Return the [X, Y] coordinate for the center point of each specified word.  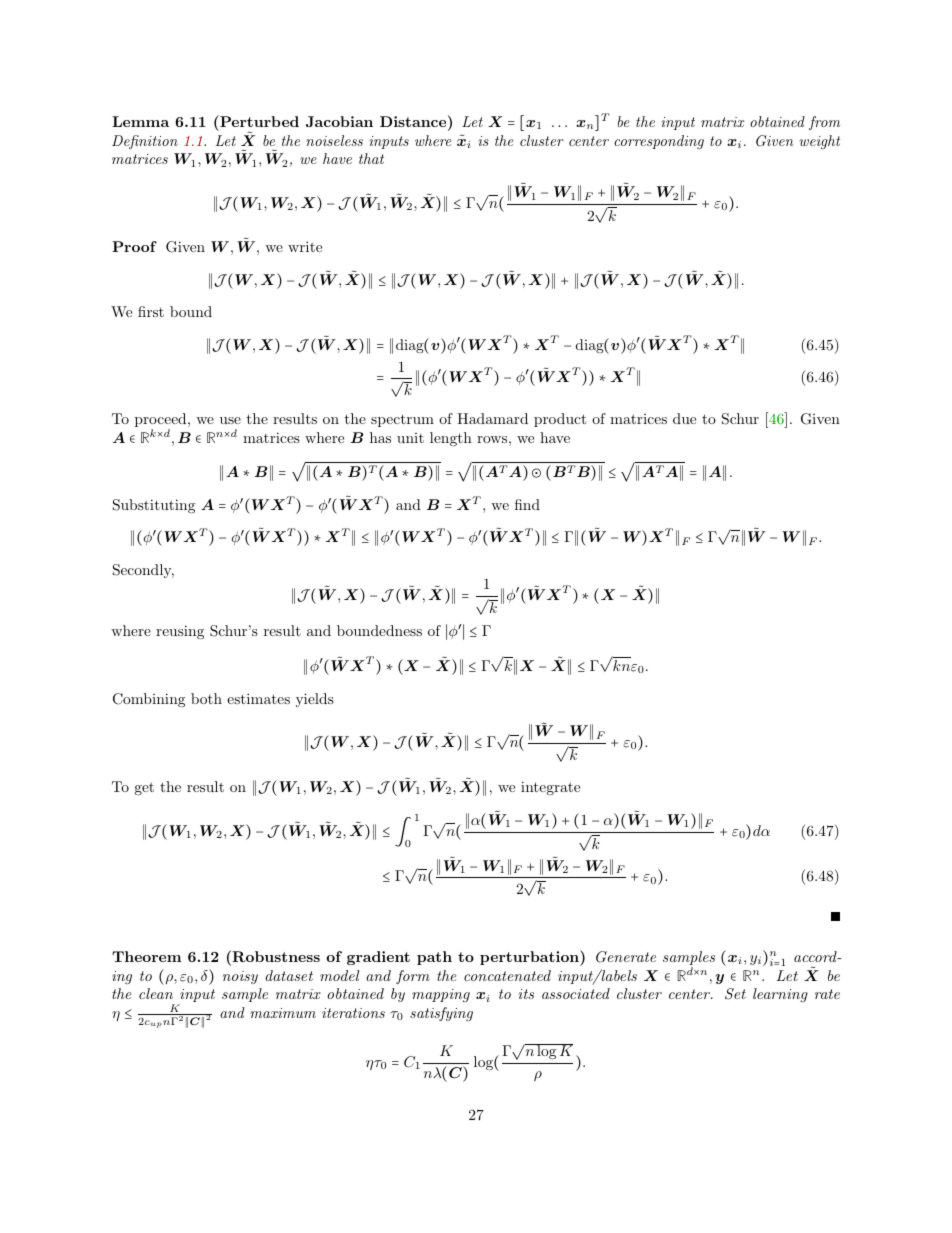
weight [819, 142]
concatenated [507, 975]
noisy [240, 977]
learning [780, 995]
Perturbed [258, 121]
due [684, 418]
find [527, 504]
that [371, 158]
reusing [180, 632]
